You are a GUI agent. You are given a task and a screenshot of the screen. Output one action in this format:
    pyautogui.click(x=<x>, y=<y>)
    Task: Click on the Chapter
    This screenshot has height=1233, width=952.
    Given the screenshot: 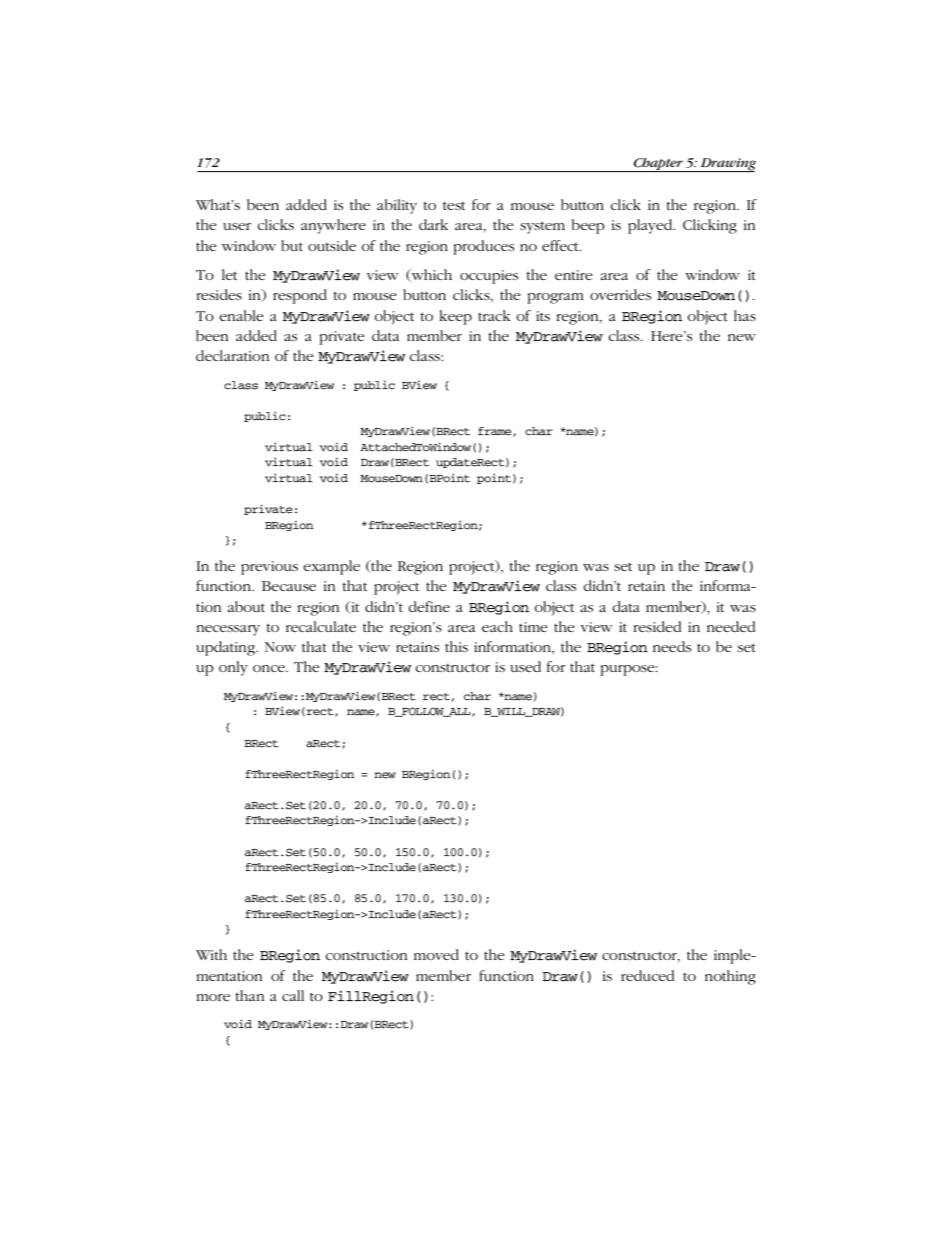 What is the action you would take?
    pyautogui.click(x=658, y=165)
